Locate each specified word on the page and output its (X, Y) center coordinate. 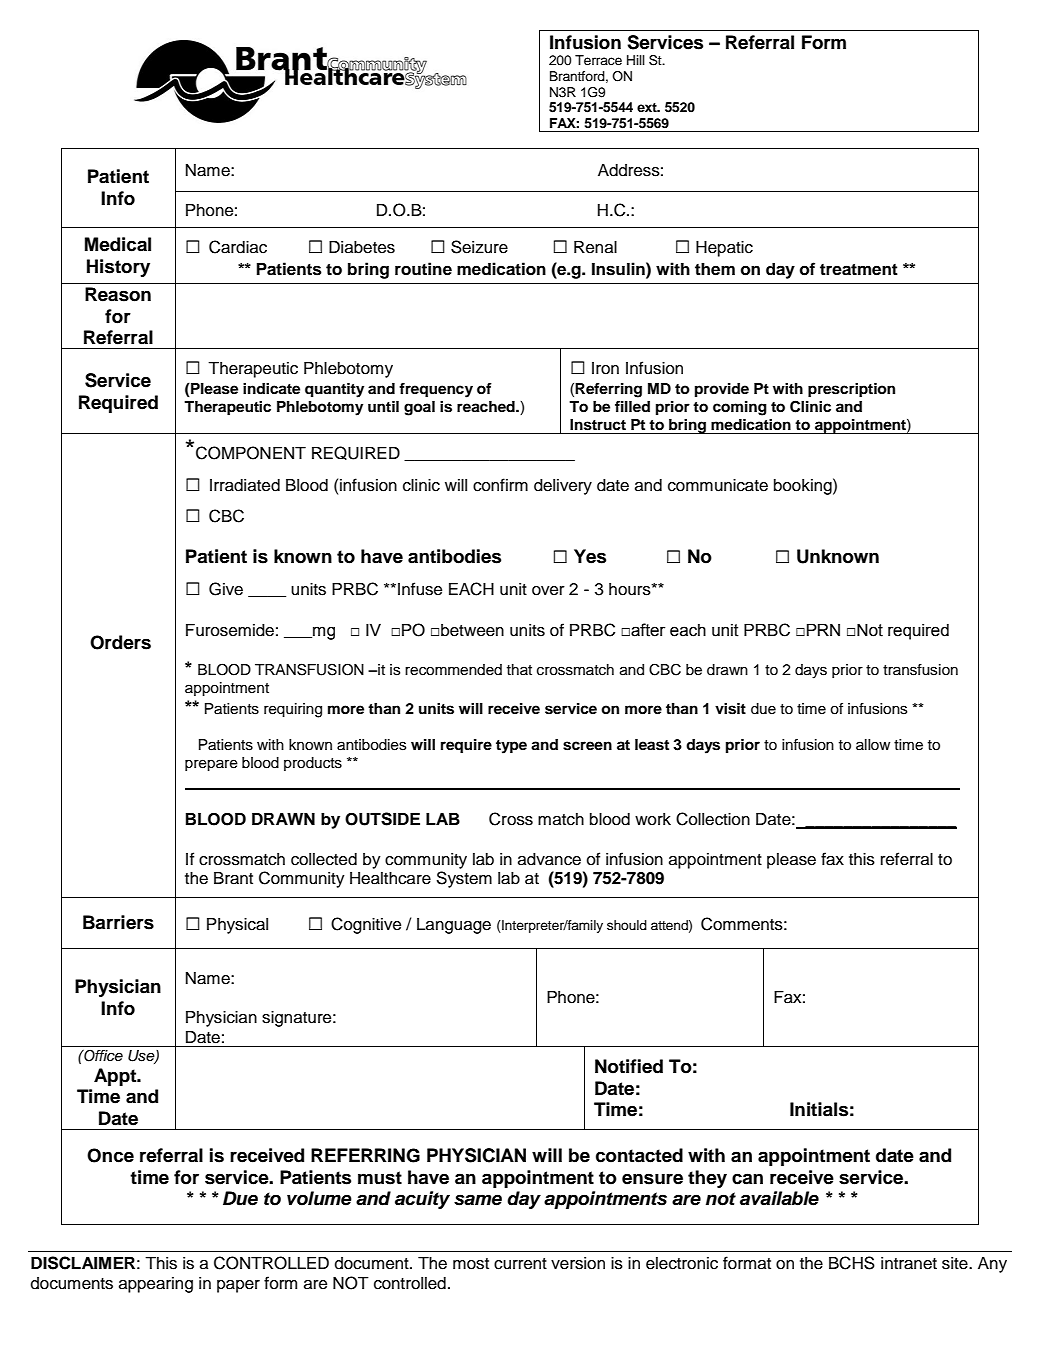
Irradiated (245, 485)
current (520, 1264)
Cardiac (238, 247)
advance (549, 859)
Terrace (598, 60)
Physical (237, 926)
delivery (563, 487)
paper (238, 1286)
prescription (851, 390)
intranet (909, 1263)
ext (648, 107)
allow (873, 745)
